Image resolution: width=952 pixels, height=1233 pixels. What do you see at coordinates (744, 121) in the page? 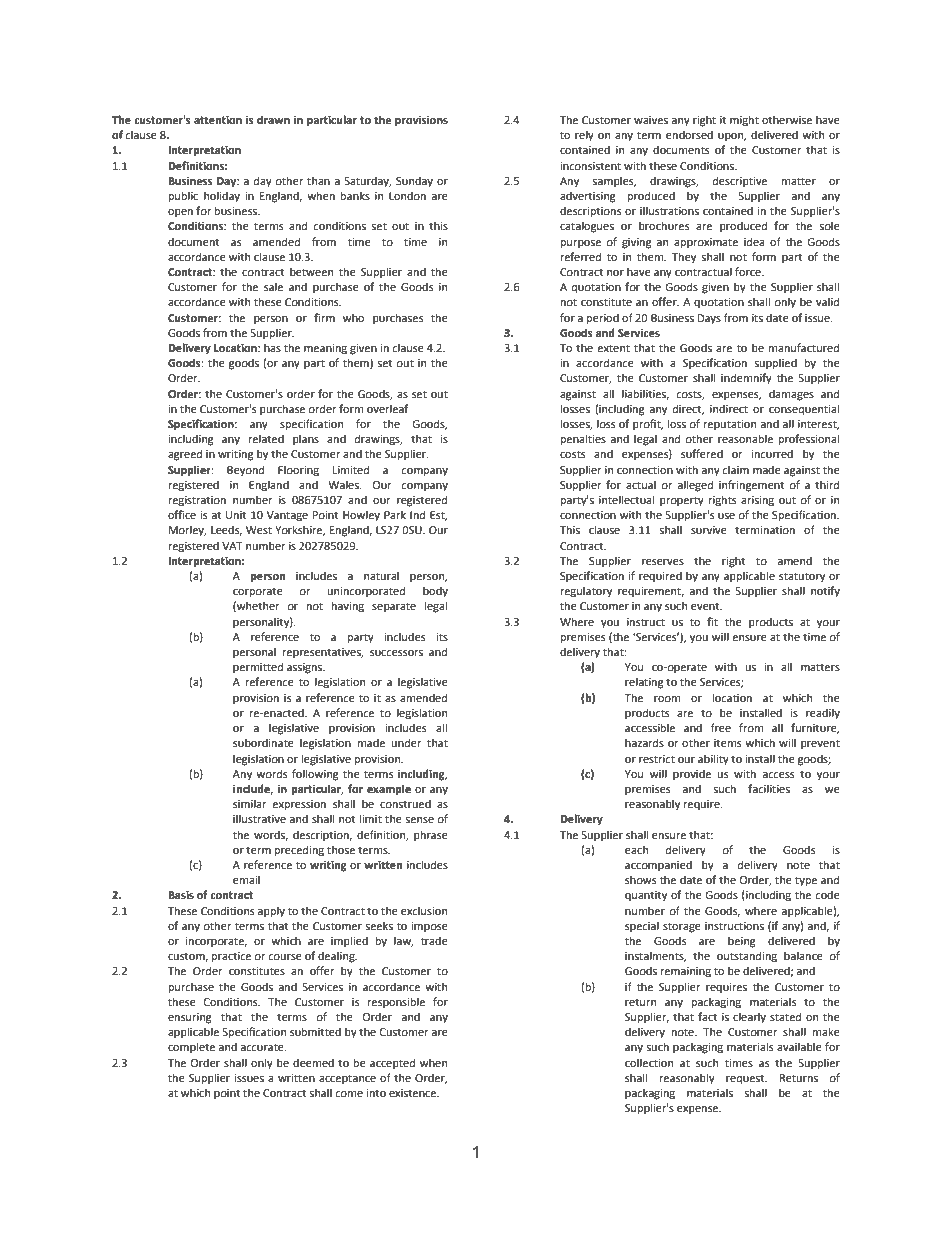
I see `might` at bounding box center [744, 121].
